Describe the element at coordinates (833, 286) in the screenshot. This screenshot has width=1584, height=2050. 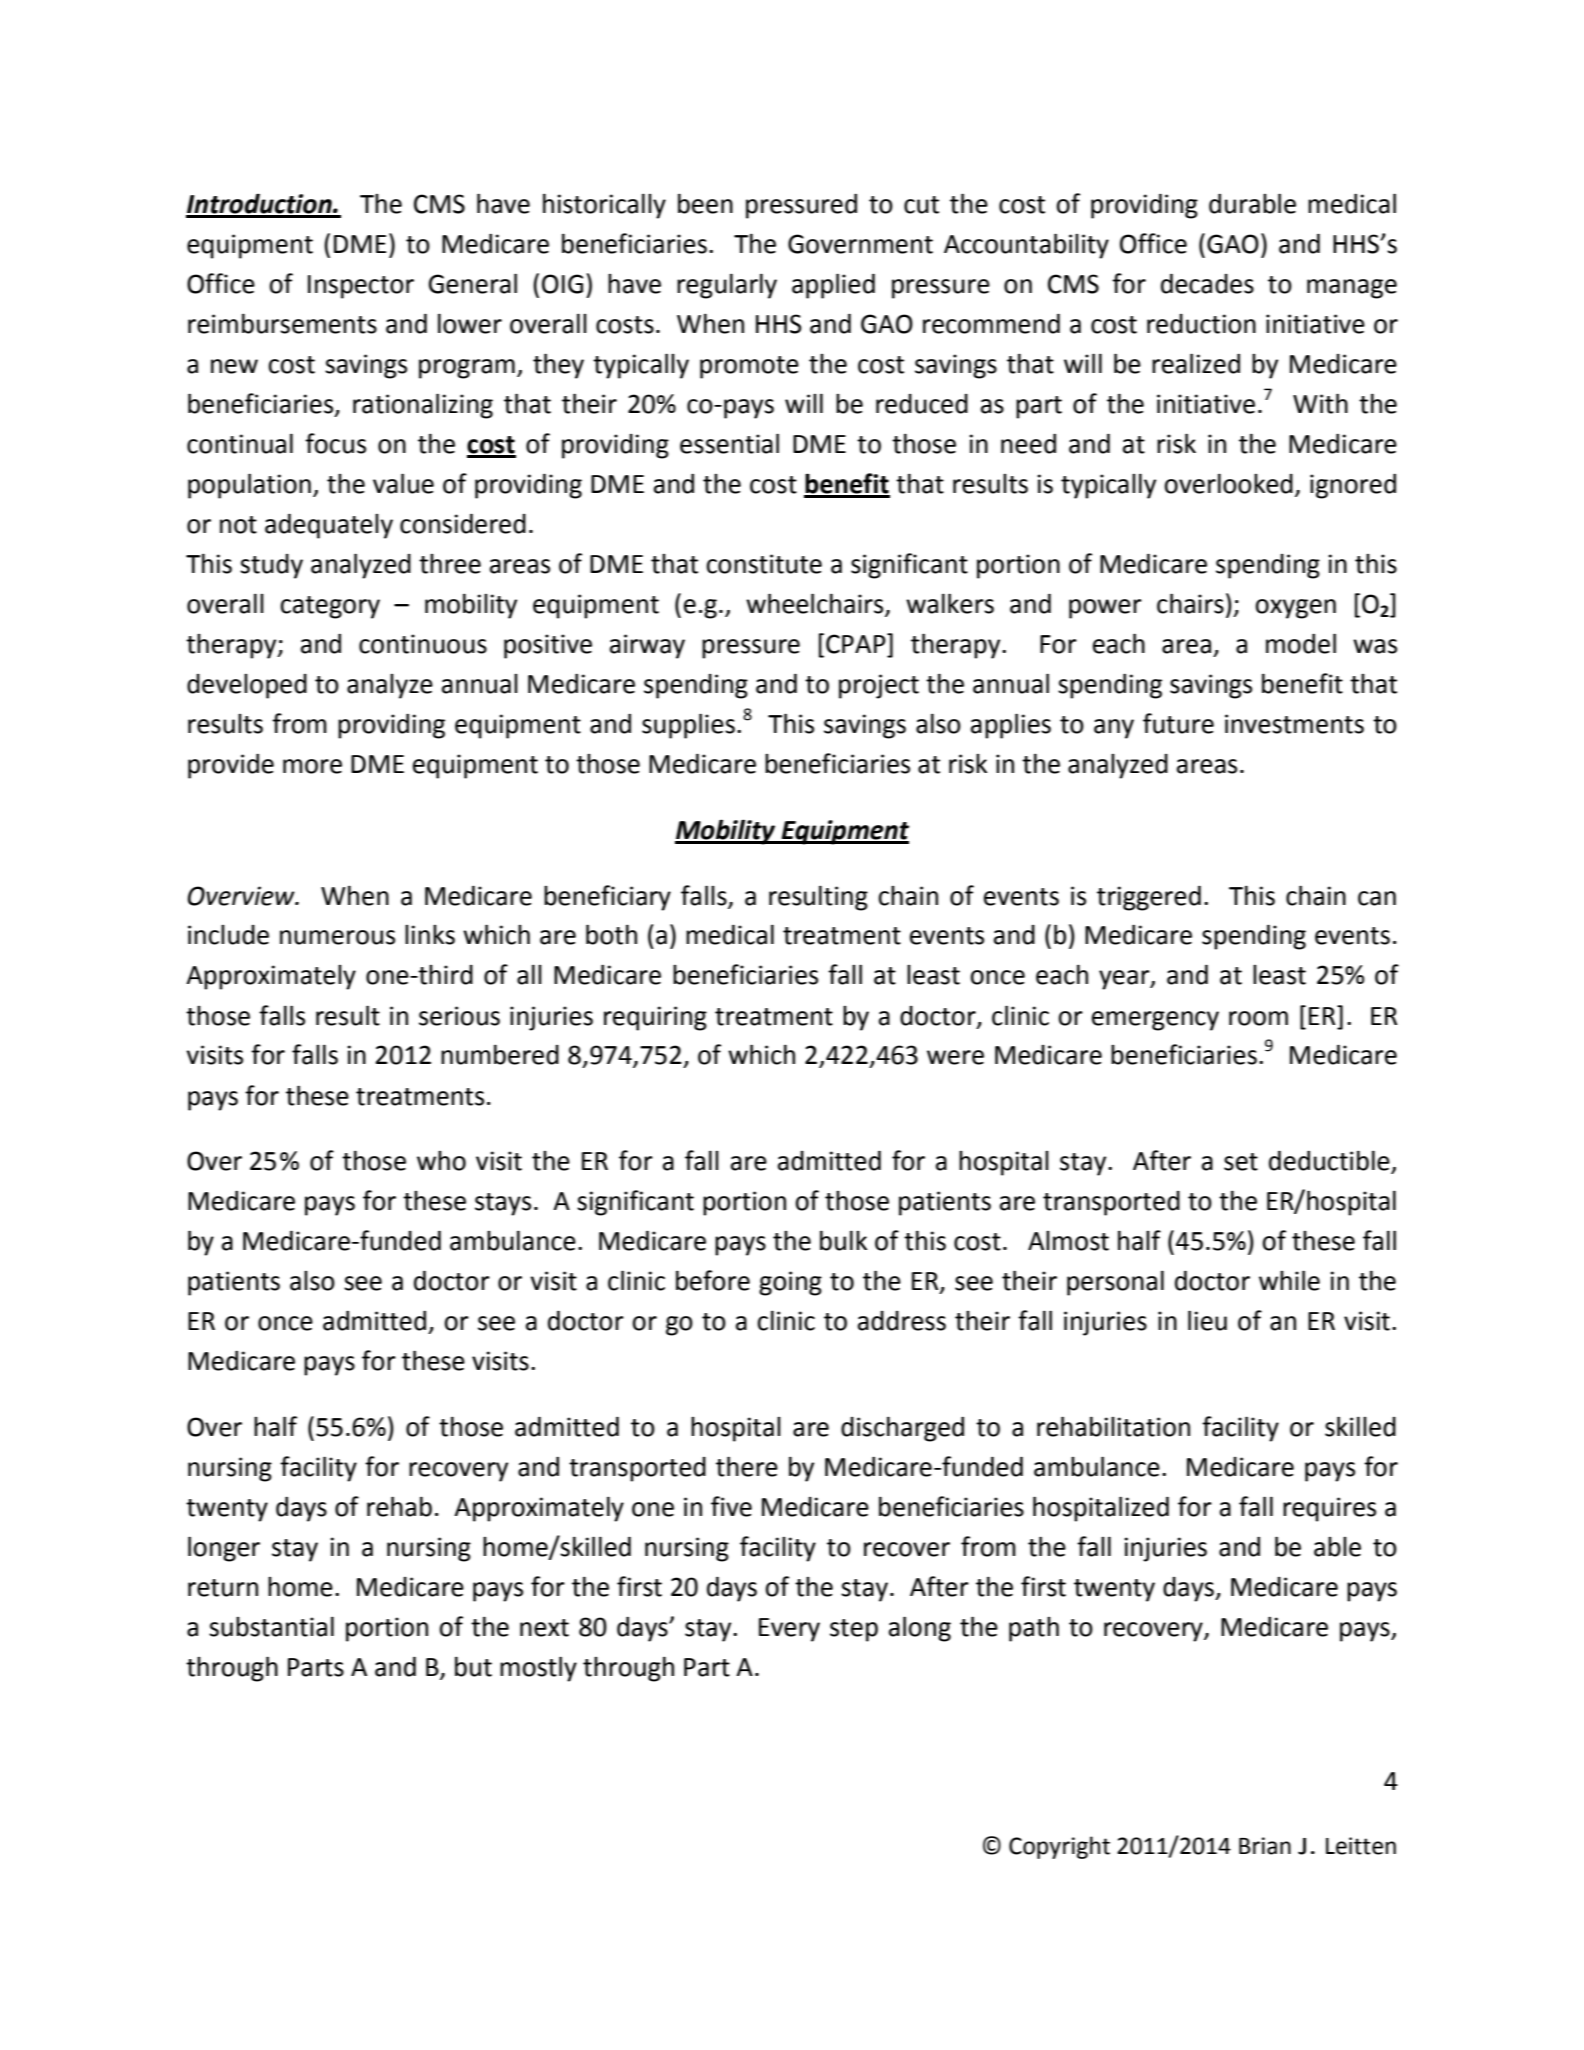
I see `applied` at that location.
